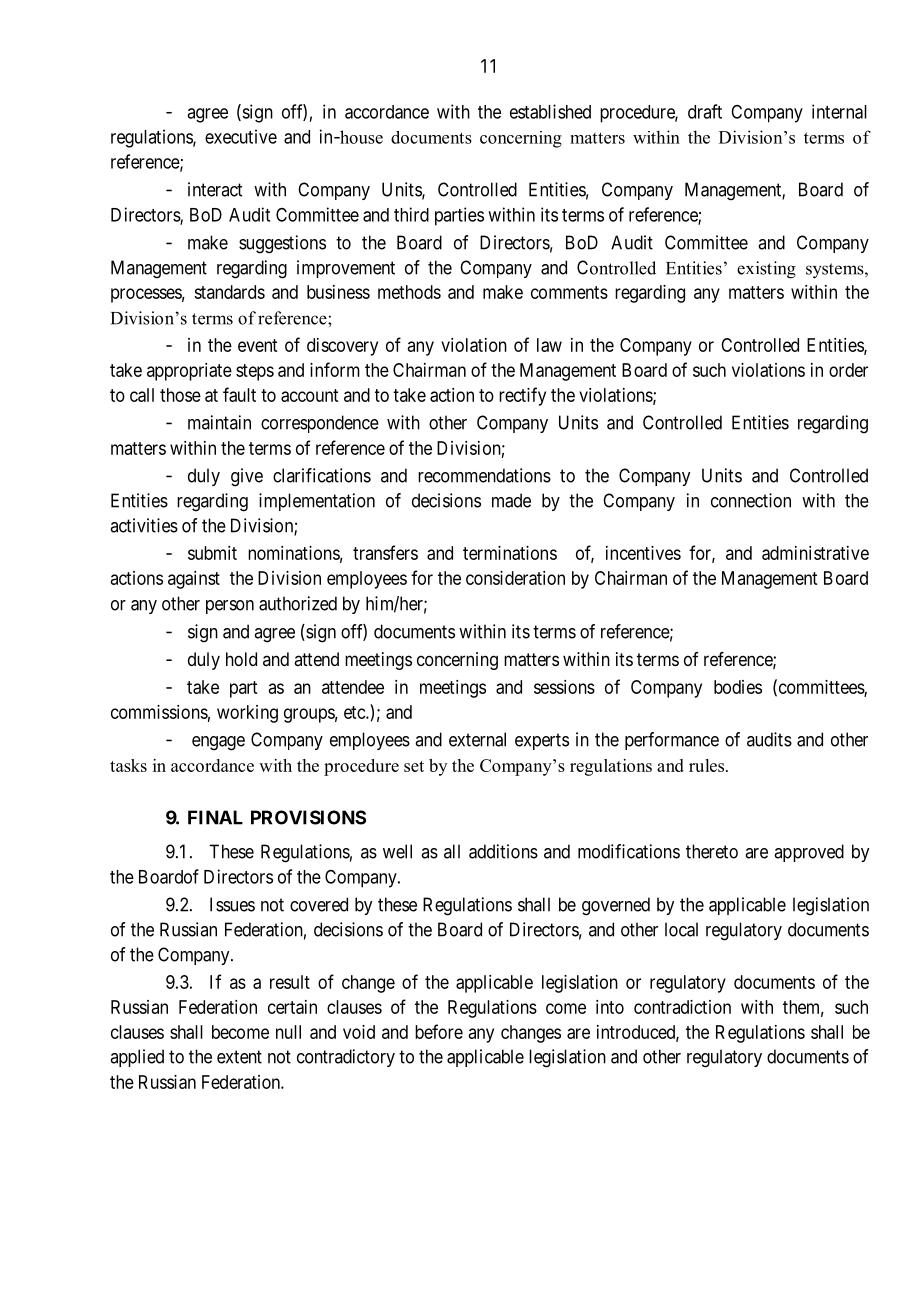 The image size is (924, 1308). I want to click on administrative, so click(815, 553).
